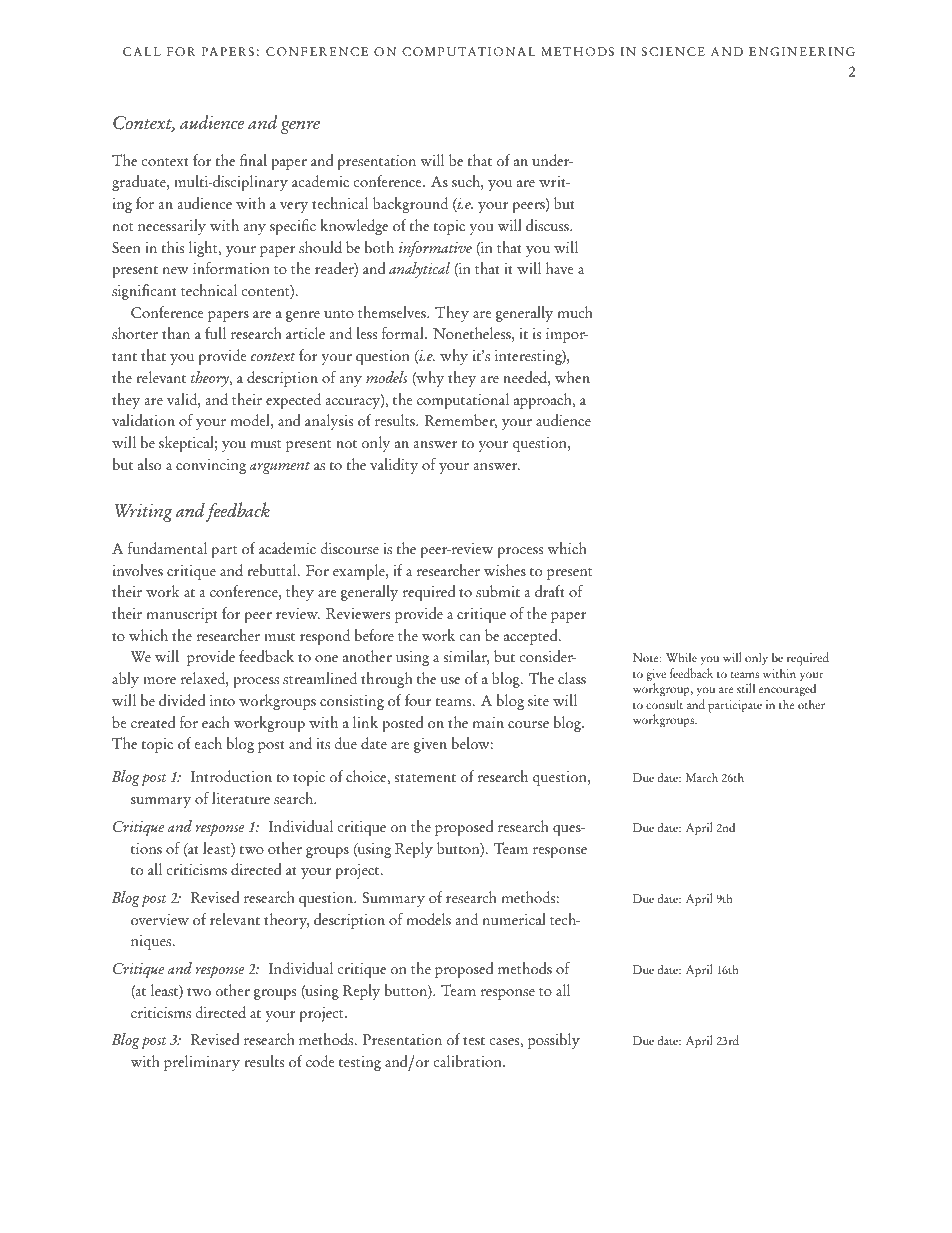  What do you see at coordinates (425, 778) in the screenshot?
I see `statement` at bounding box center [425, 778].
